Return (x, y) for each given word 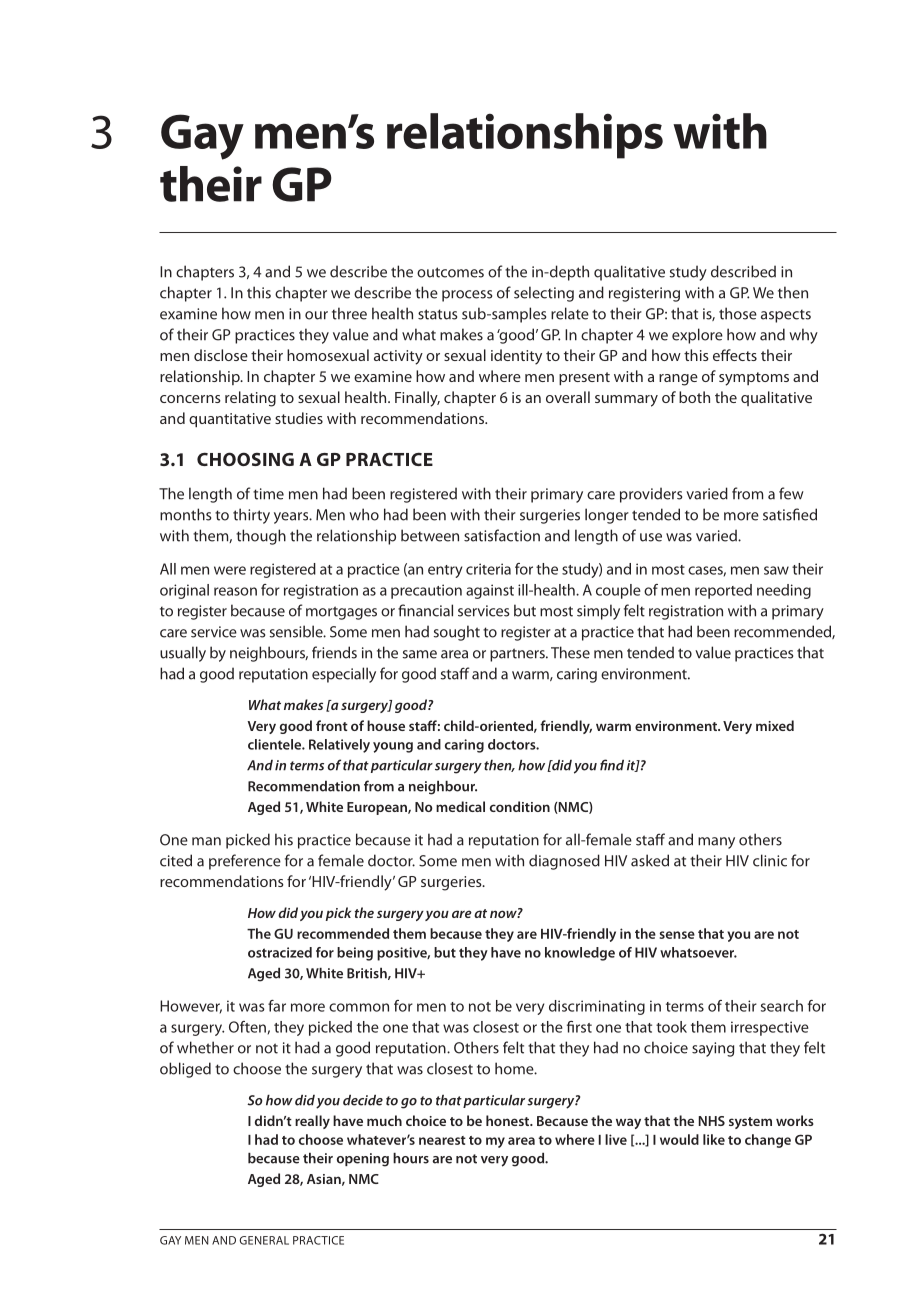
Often (247, 1027)
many (716, 843)
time (268, 494)
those (738, 313)
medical (460, 806)
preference (245, 862)
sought (457, 633)
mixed (775, 725)
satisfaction (502, 535)
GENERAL (264, 1240)
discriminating (597, 1007)
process (467, 296)
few (791, 493)
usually (183, 654)
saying (713, 1049)
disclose (221, 355)
